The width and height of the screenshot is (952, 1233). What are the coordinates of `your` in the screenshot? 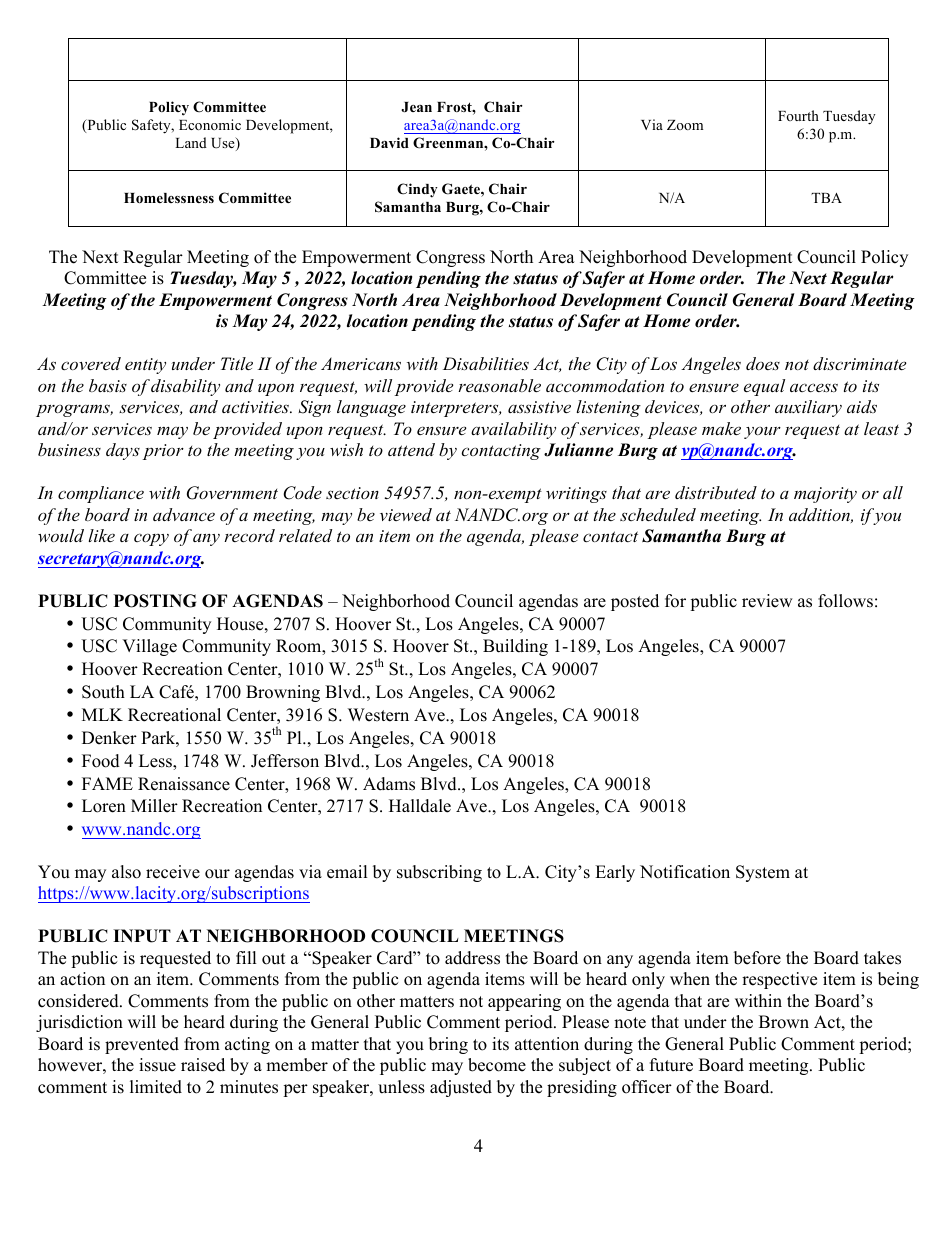 It's located at (762, 433).
